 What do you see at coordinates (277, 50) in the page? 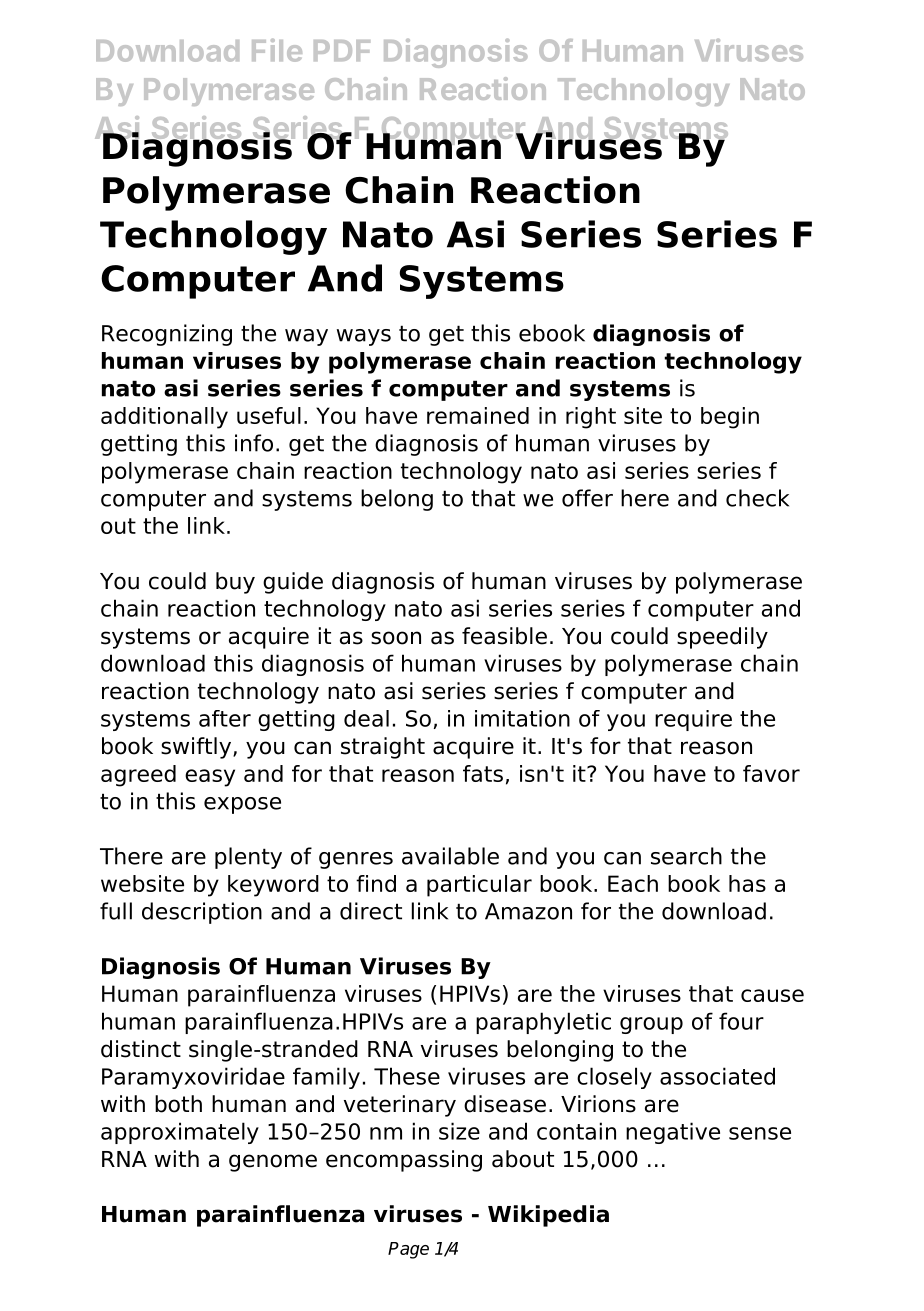
I see `File` at bounding box center [277, 50].
